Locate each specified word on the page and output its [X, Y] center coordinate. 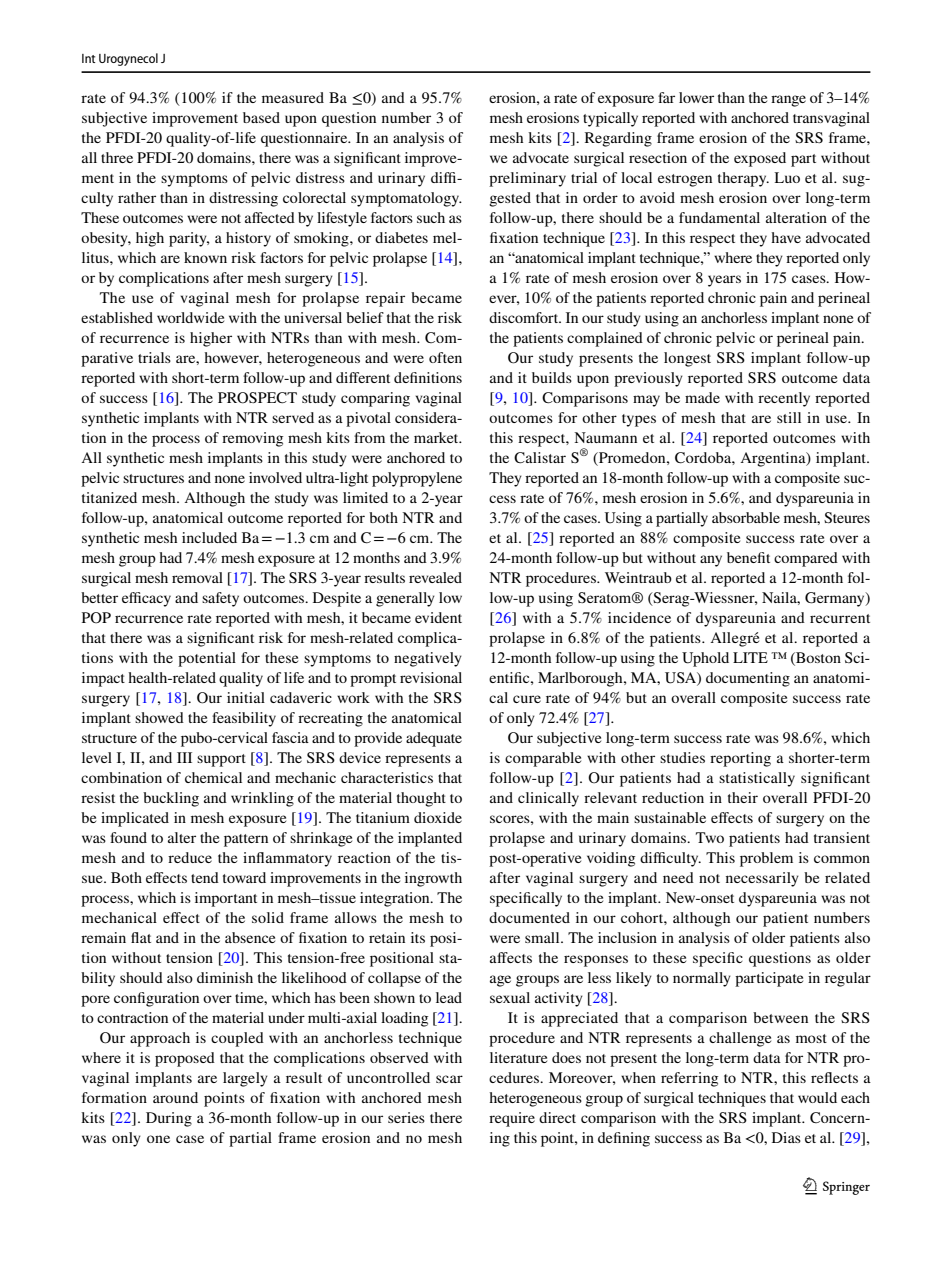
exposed [760, 159]
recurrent [840, 618]
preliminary [527, 179]
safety [220, 599]
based [261, 117]
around [175, 1097]
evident [438, 617]
